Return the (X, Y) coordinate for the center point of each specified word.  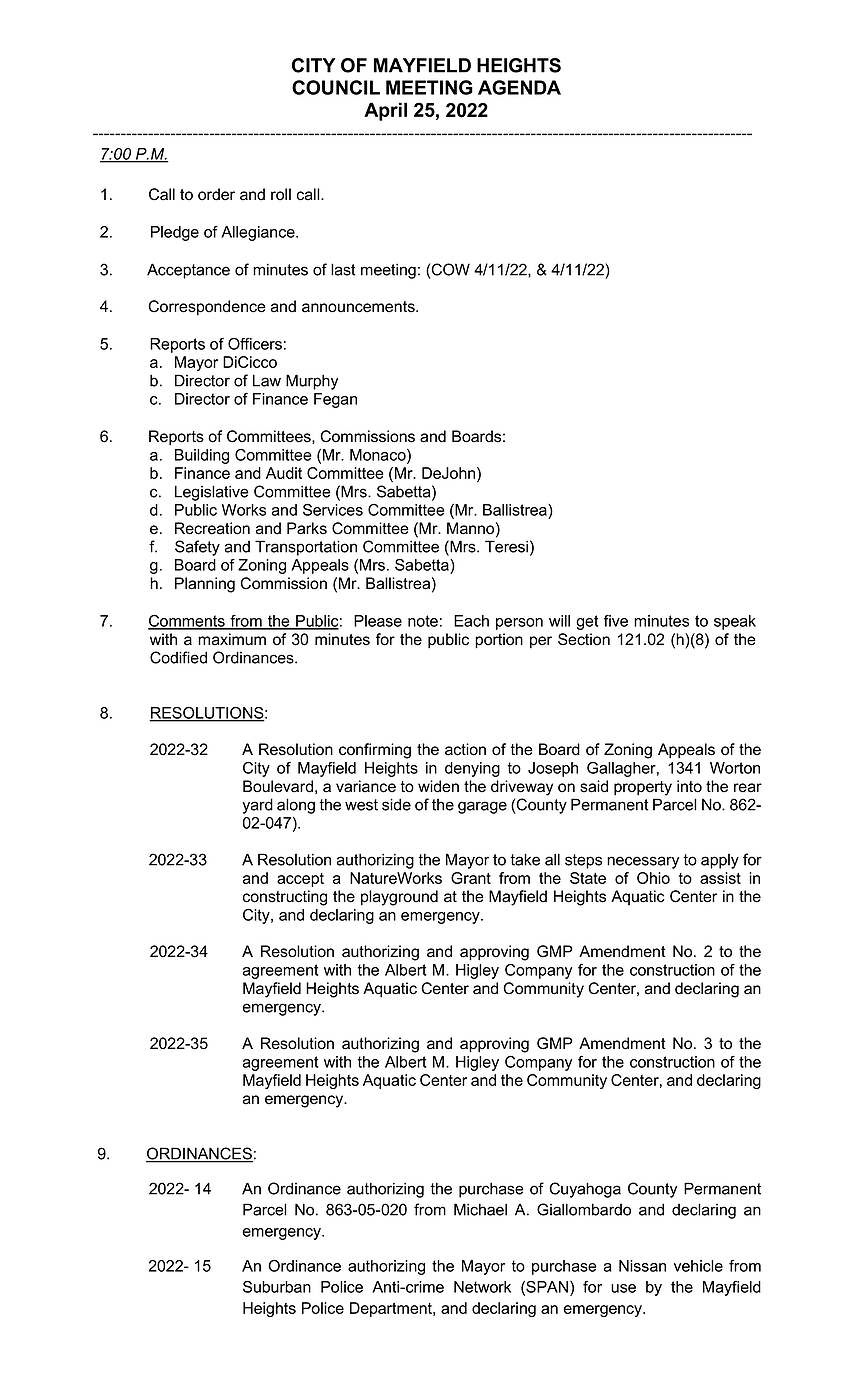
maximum (232, 639)
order (216, 194)
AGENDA (519, 87)
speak (735, 622)
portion (499, 641)
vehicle (698, 1266)
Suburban (277, 1287)
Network (482, 1287)
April (385, 111)
